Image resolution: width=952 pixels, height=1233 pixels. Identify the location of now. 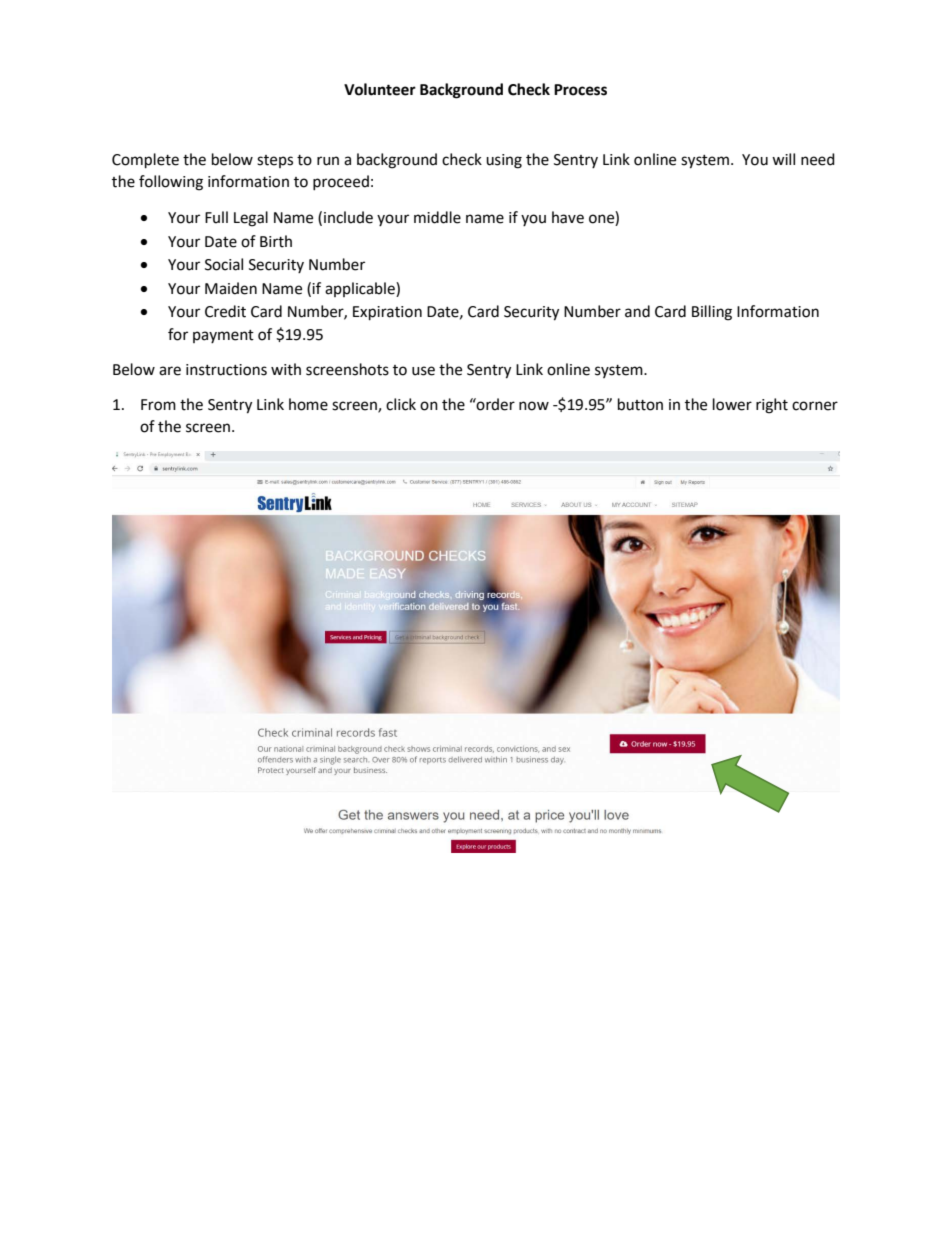
(534, 406).
